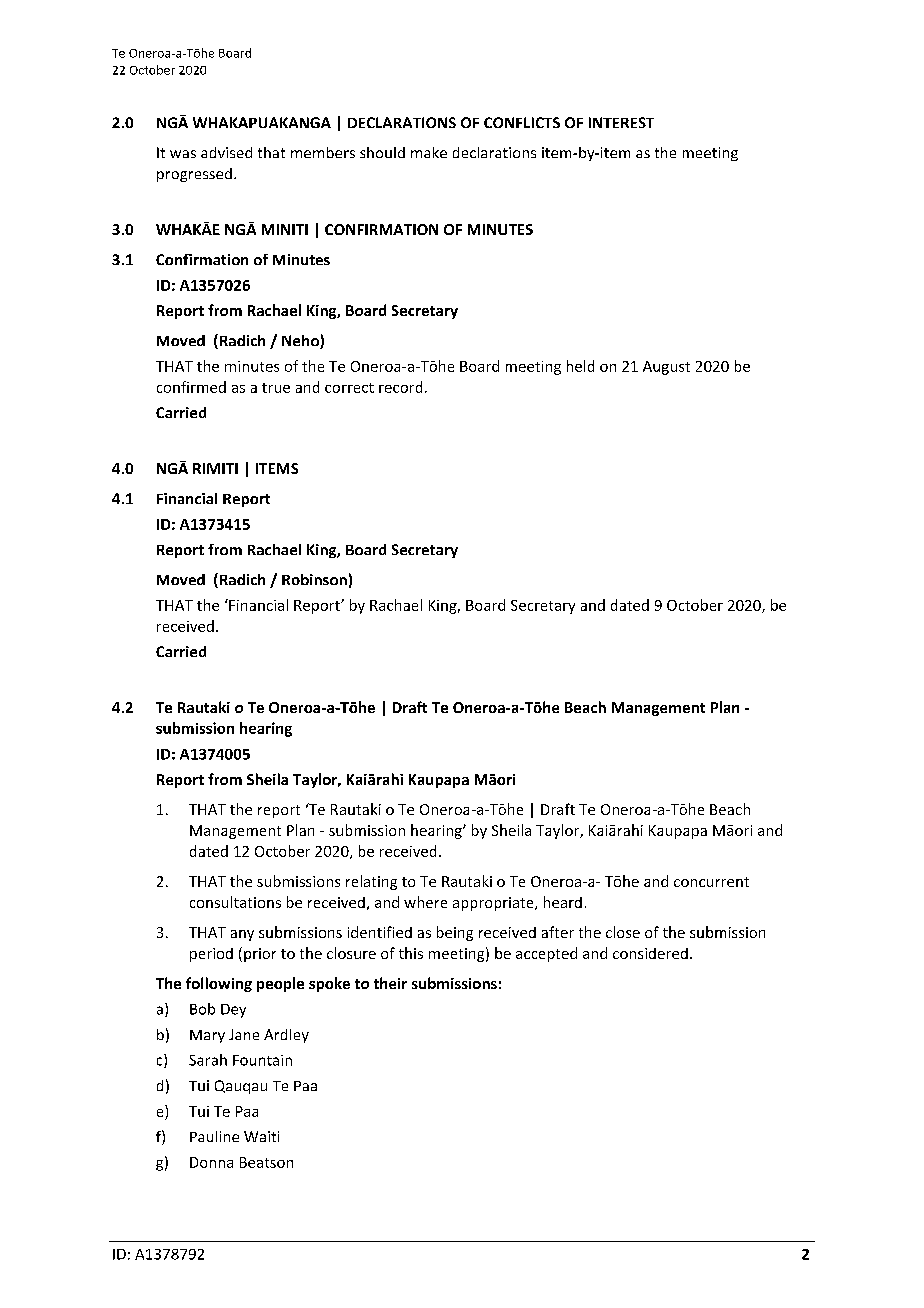  Describe the element at coordinates (666, 368) in the screenshot. I see `August` at that location.
